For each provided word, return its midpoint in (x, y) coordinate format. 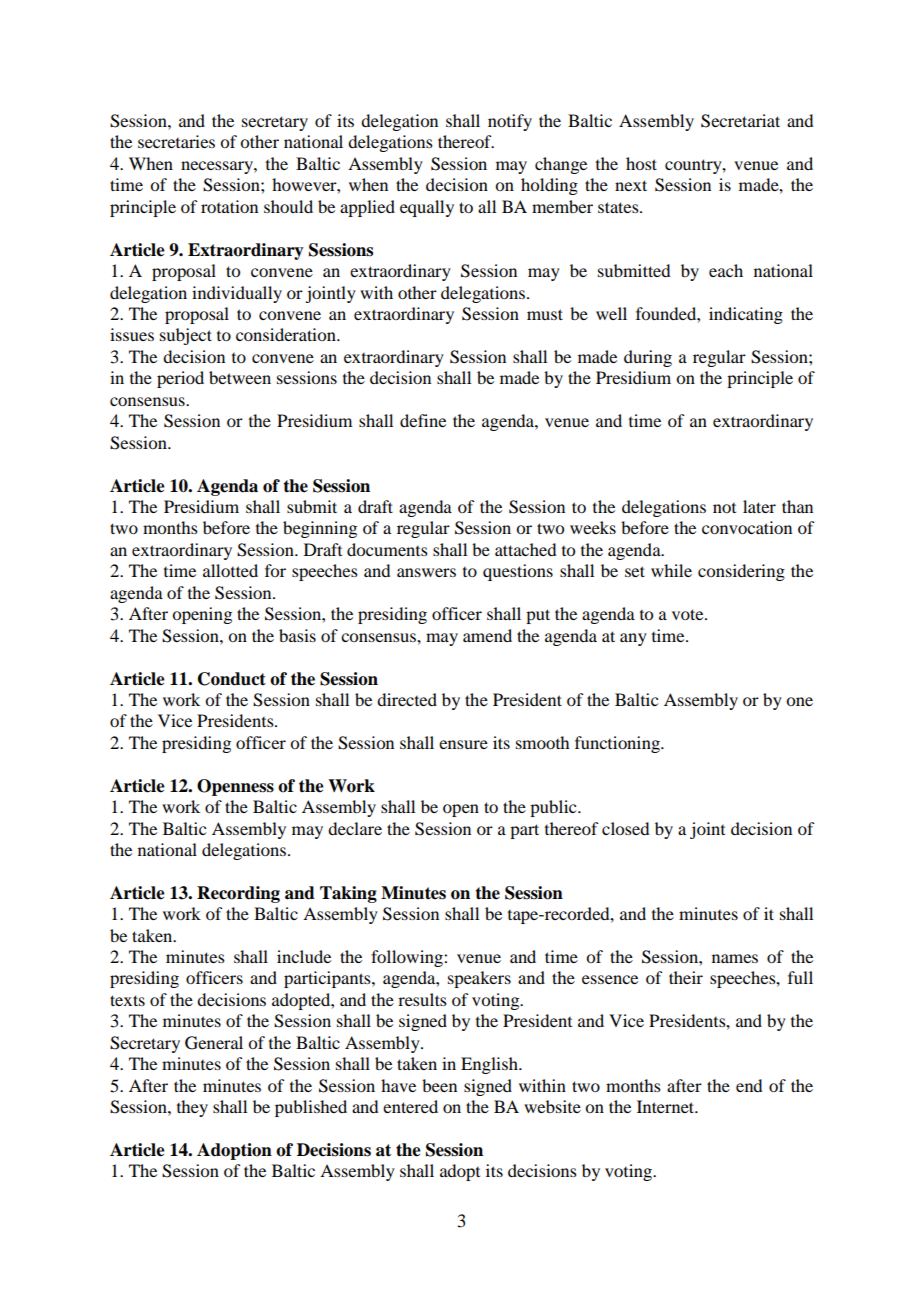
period (180, 379)
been (439, 1085)
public (554, 808)
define (423, 420)
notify (510, 122)
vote (689, 614)
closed (625, 828)
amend (487, 635)
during (648, 358)
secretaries (176, 141)
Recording (238, 894)
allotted (230, 570)
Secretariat (740, 121)
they (192, 1108)
